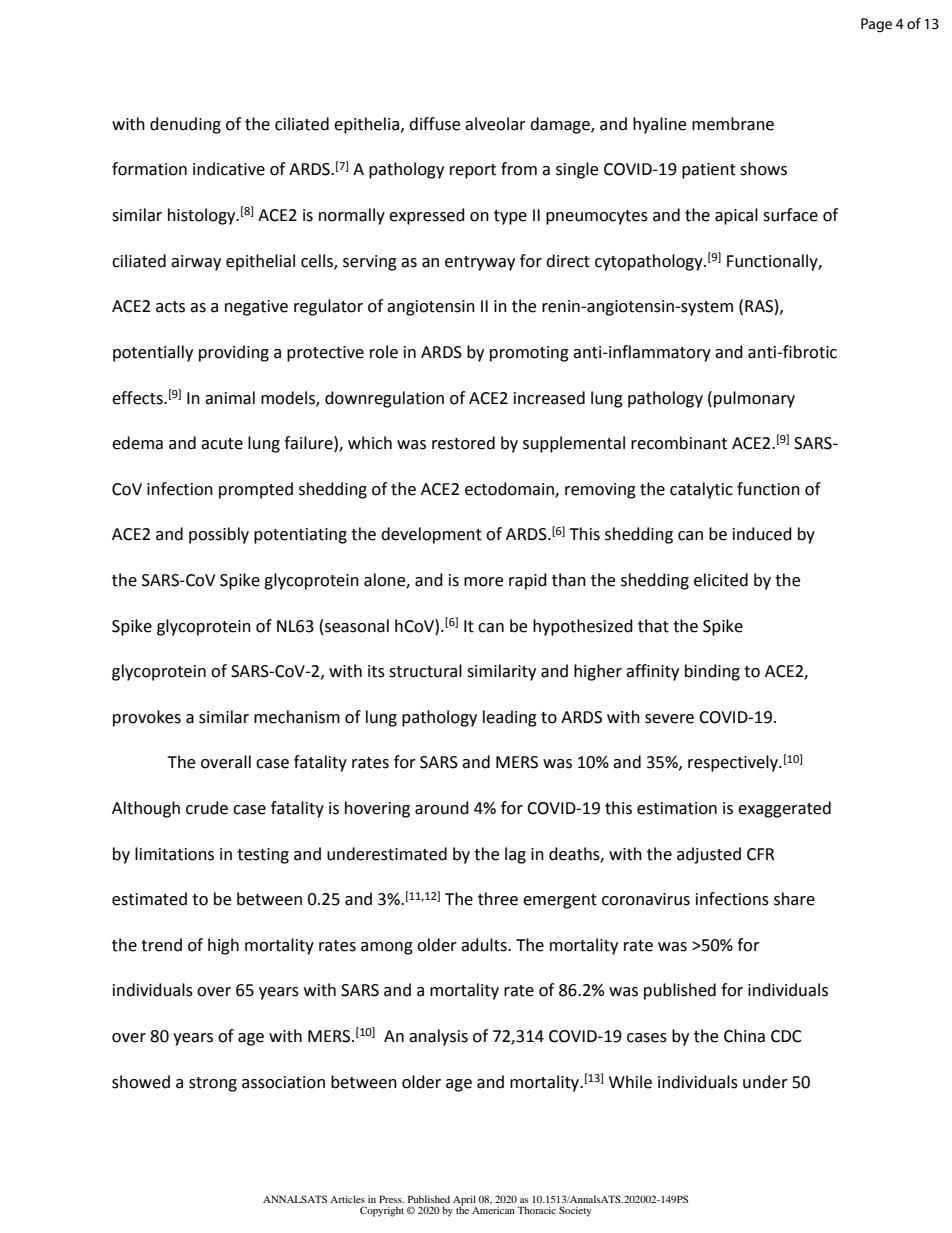  What do you see at coordinates (213, 1084) in the screenshot?
I see `strong` at bounding box center [213, 1084].
